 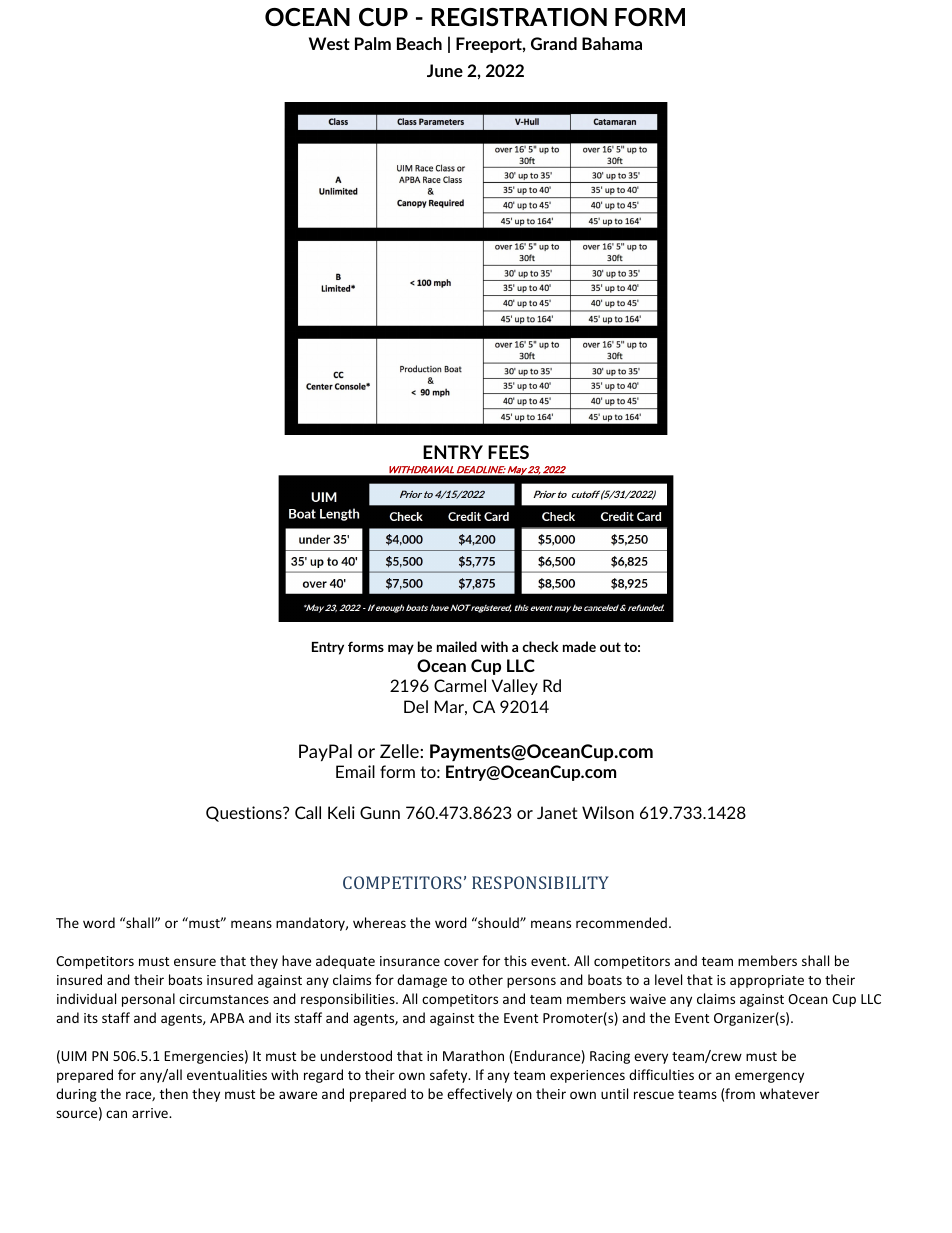 I want to click on West, so click(x=329, y=43).
